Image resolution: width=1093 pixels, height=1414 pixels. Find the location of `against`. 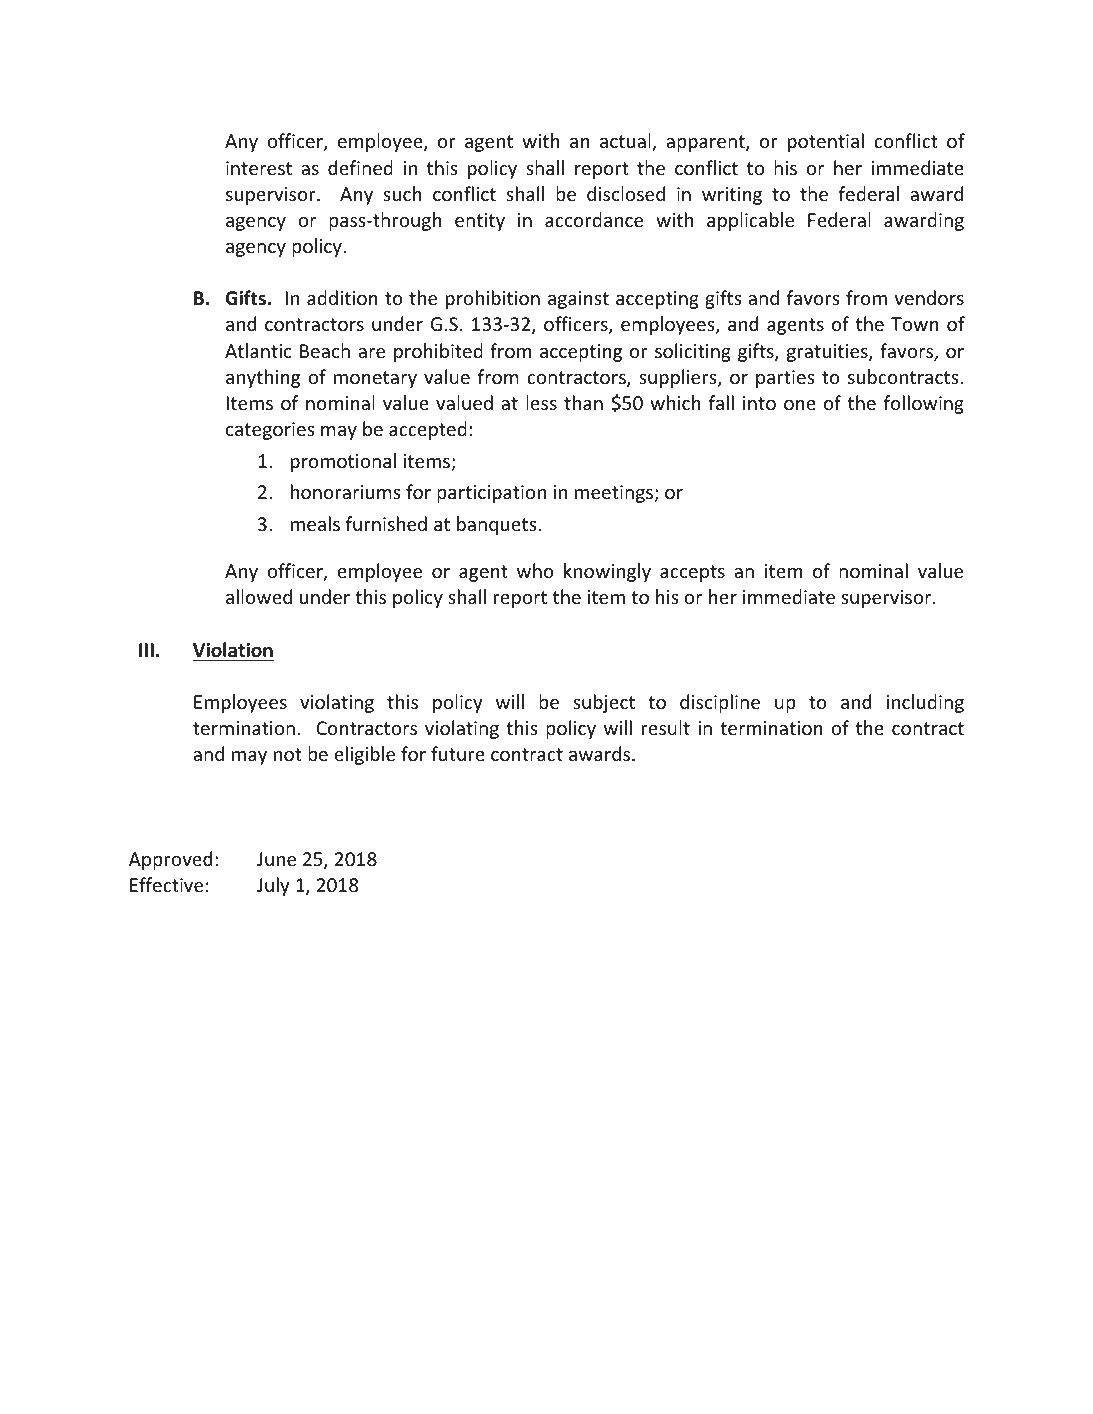

against is located at coordinates (578, 300).
